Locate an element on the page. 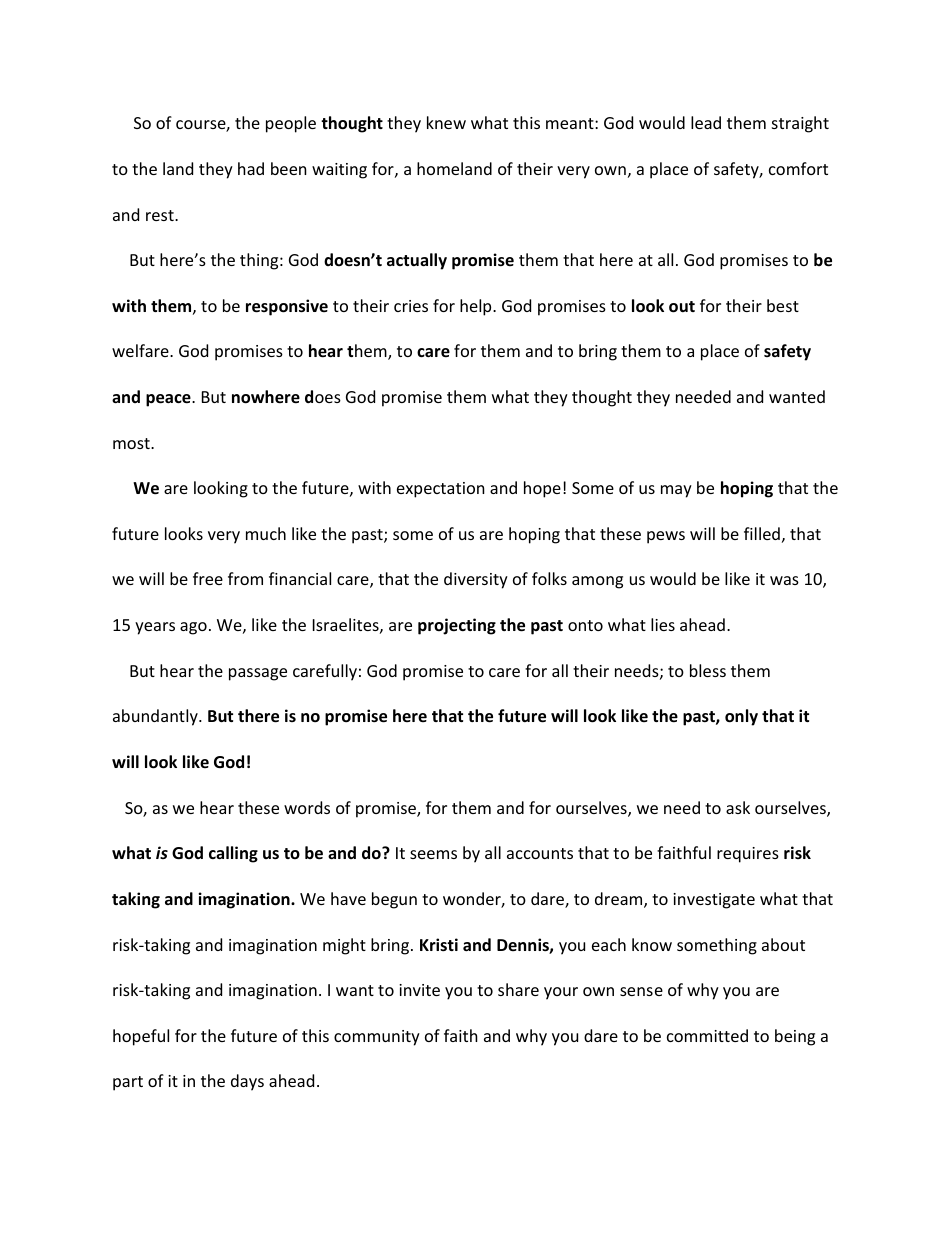 The width and height of the document is (952, 1233). ask is located at coordinates (738, 807).
